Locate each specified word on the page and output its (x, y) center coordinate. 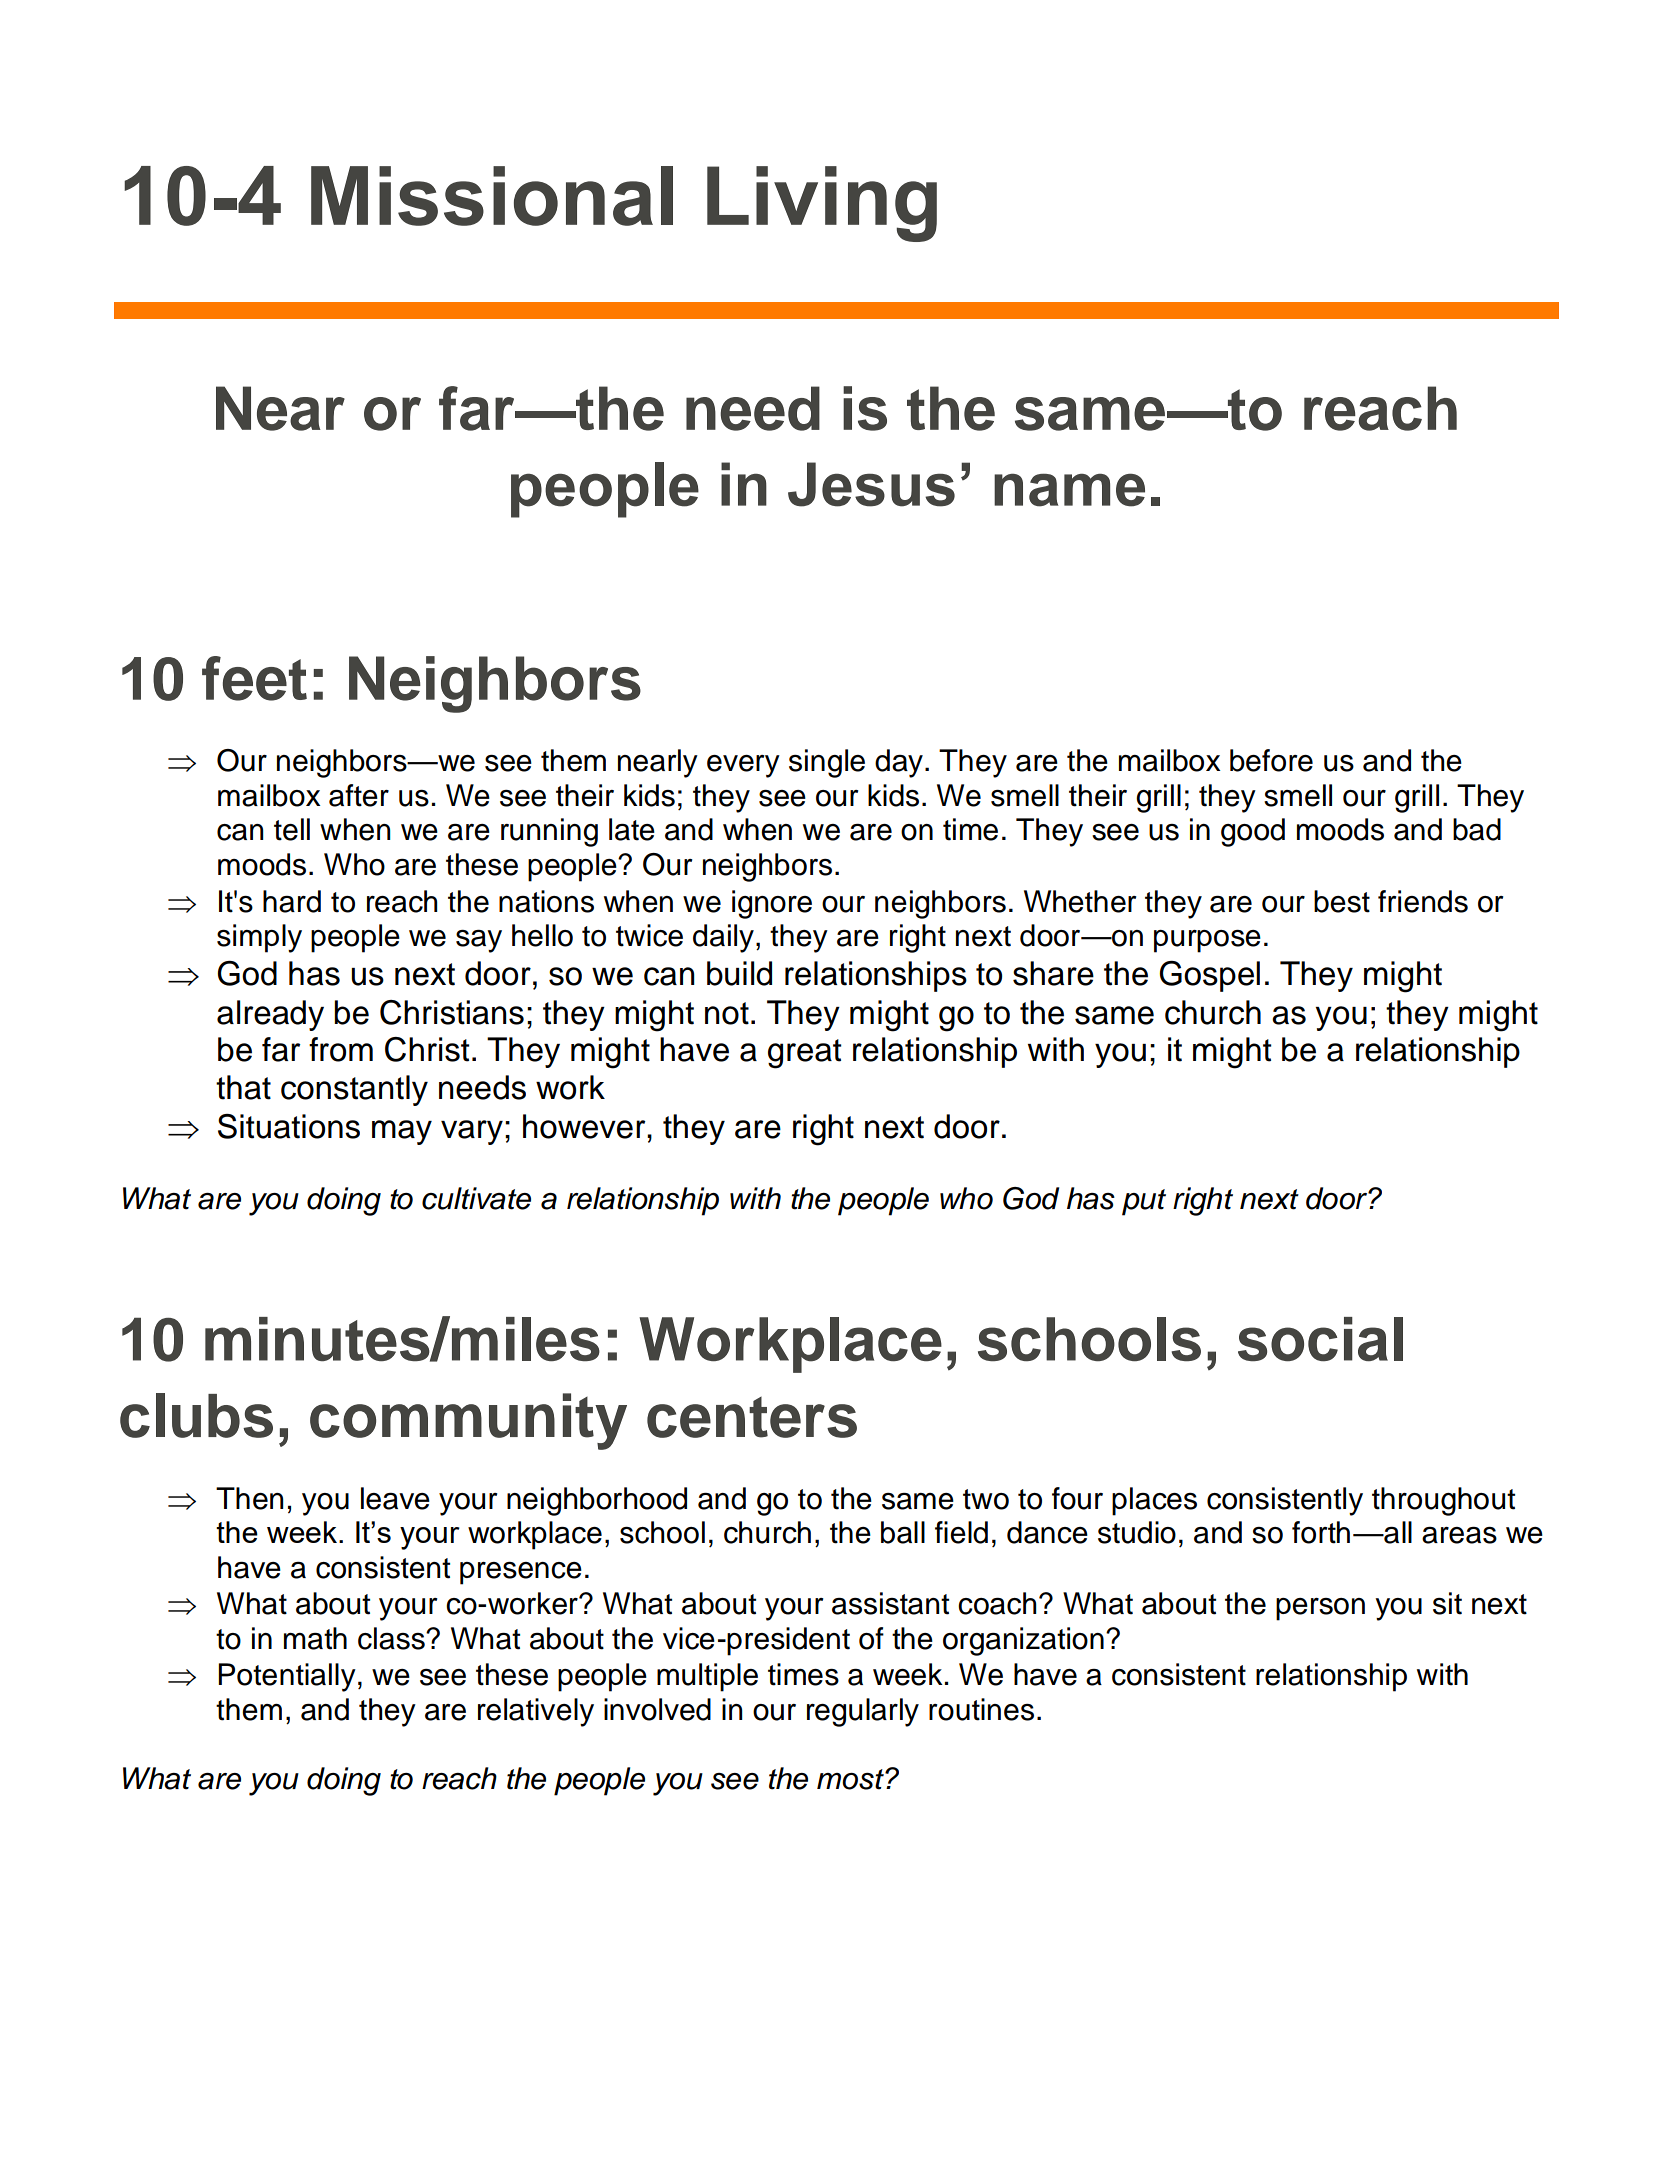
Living (822, 204)
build (739, 973)
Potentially (287, 1677)
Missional (492, 196)
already (270, 1015)
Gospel (1209, 976)
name (1069, 490)
